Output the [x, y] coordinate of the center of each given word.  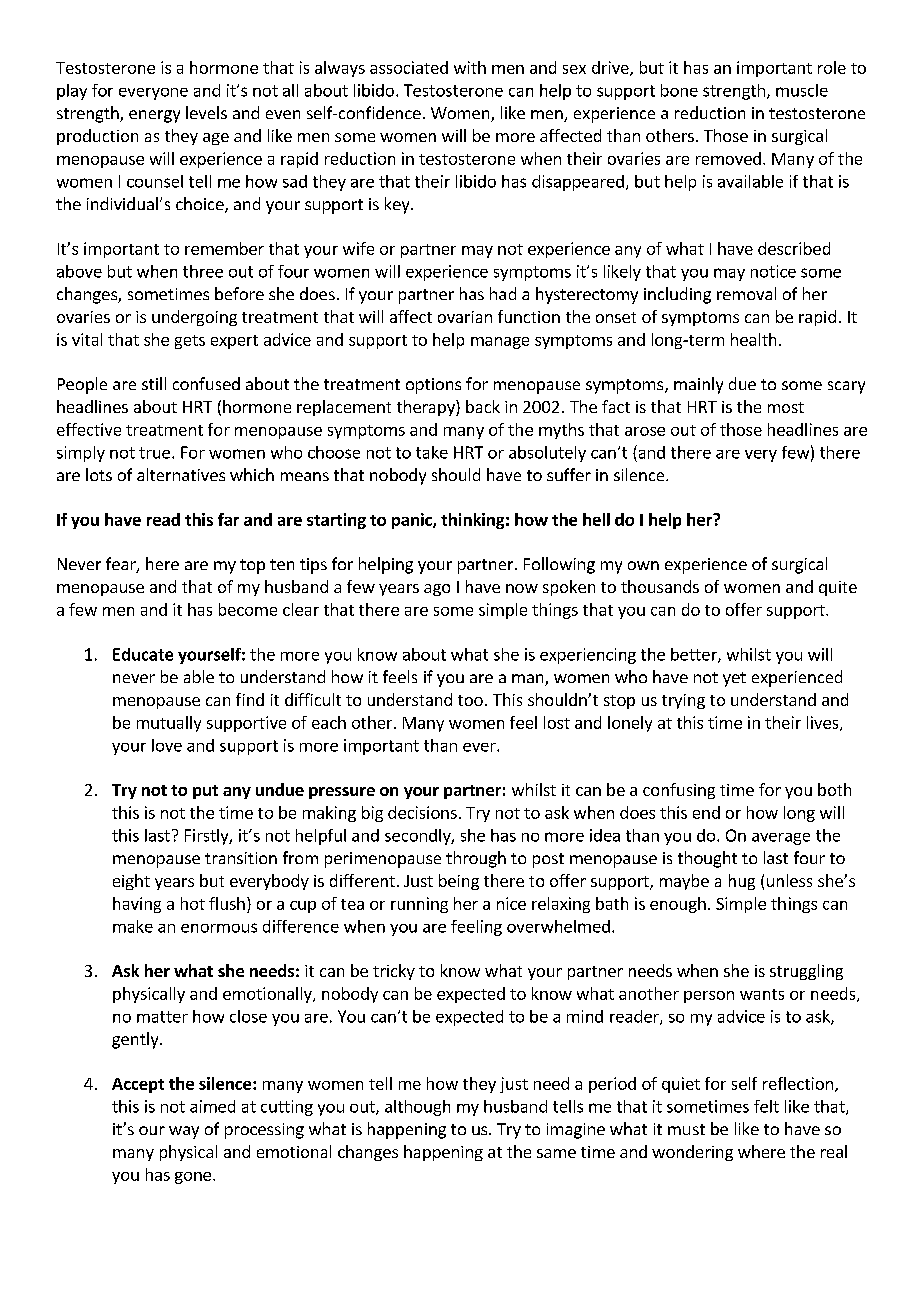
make [133, 926]
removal [746, 293]
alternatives [181, 474]
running [419, 905]
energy [154, 116]
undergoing [194, 318]
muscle [802, 90]
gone [193, 1178]
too [470, 700]
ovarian [465, 317]
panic [413, 521]
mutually [169, 724]
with [470, 67]
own [643, 565]
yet [734, 679]
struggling [806, 972]
